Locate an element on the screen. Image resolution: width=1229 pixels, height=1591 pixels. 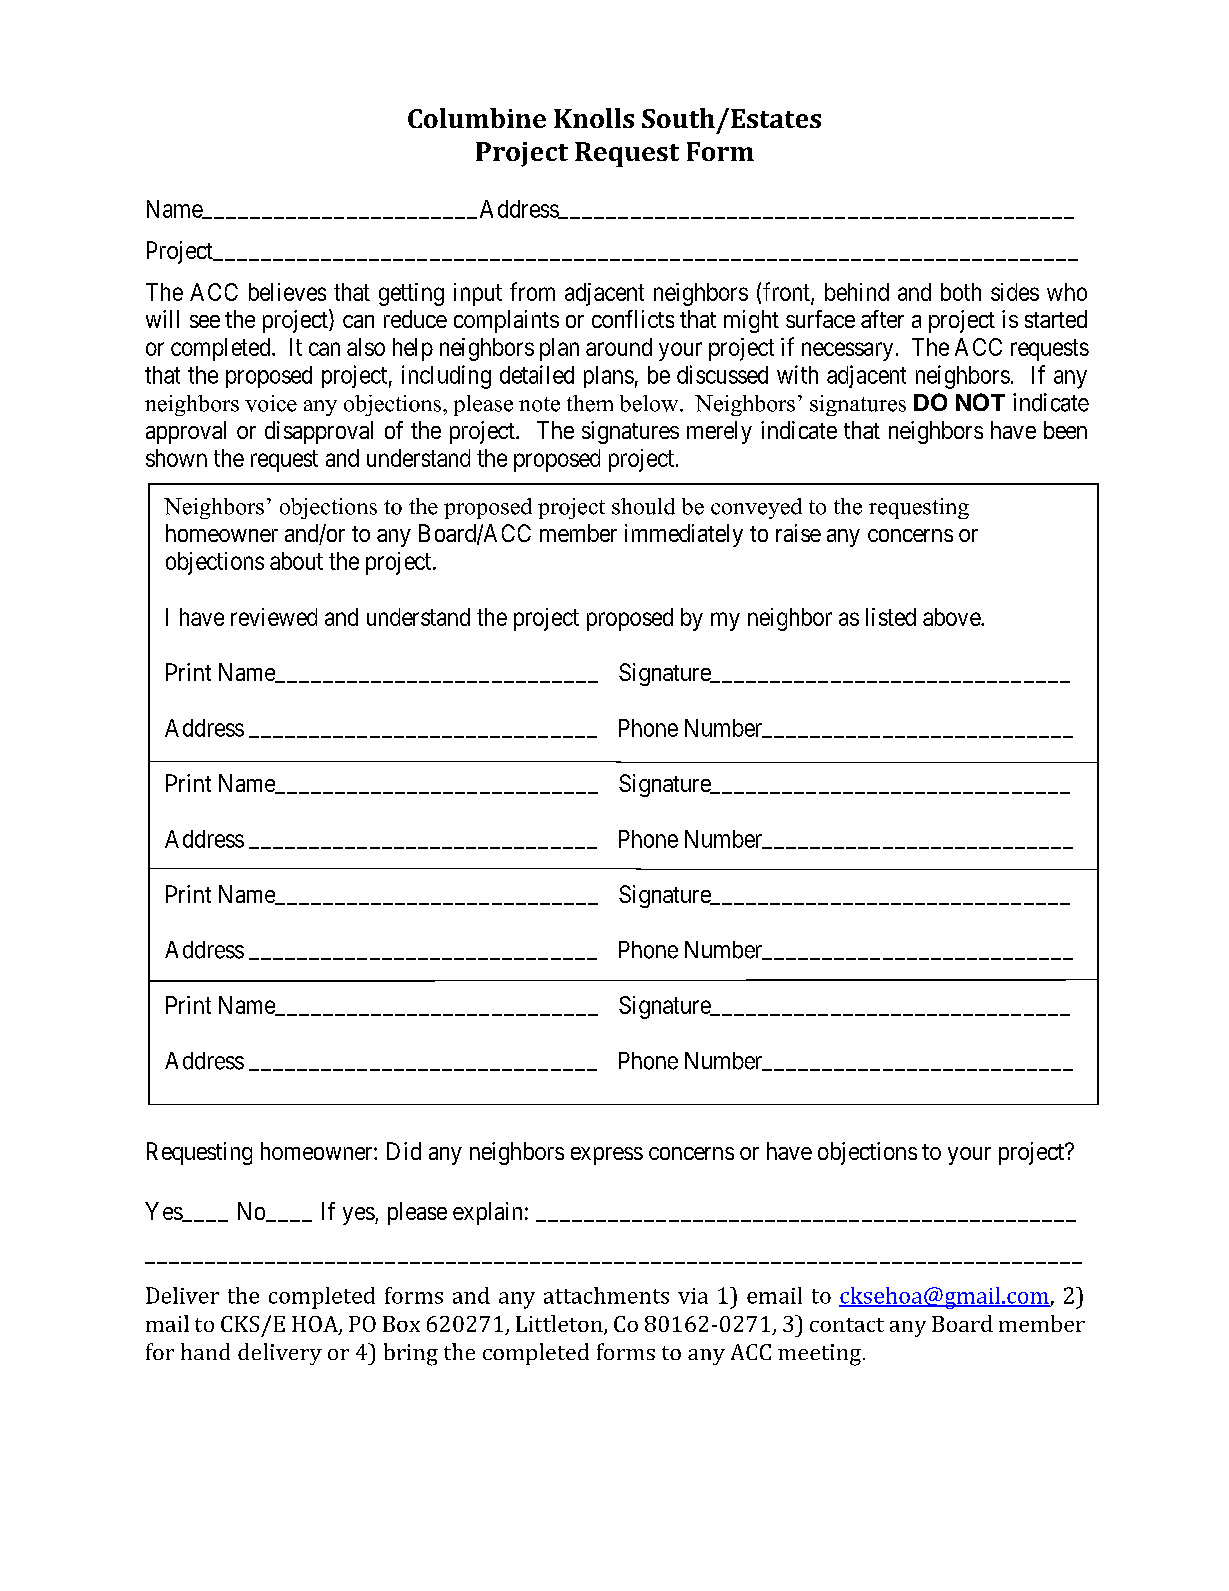
above is located at coordinates (952, 617).
